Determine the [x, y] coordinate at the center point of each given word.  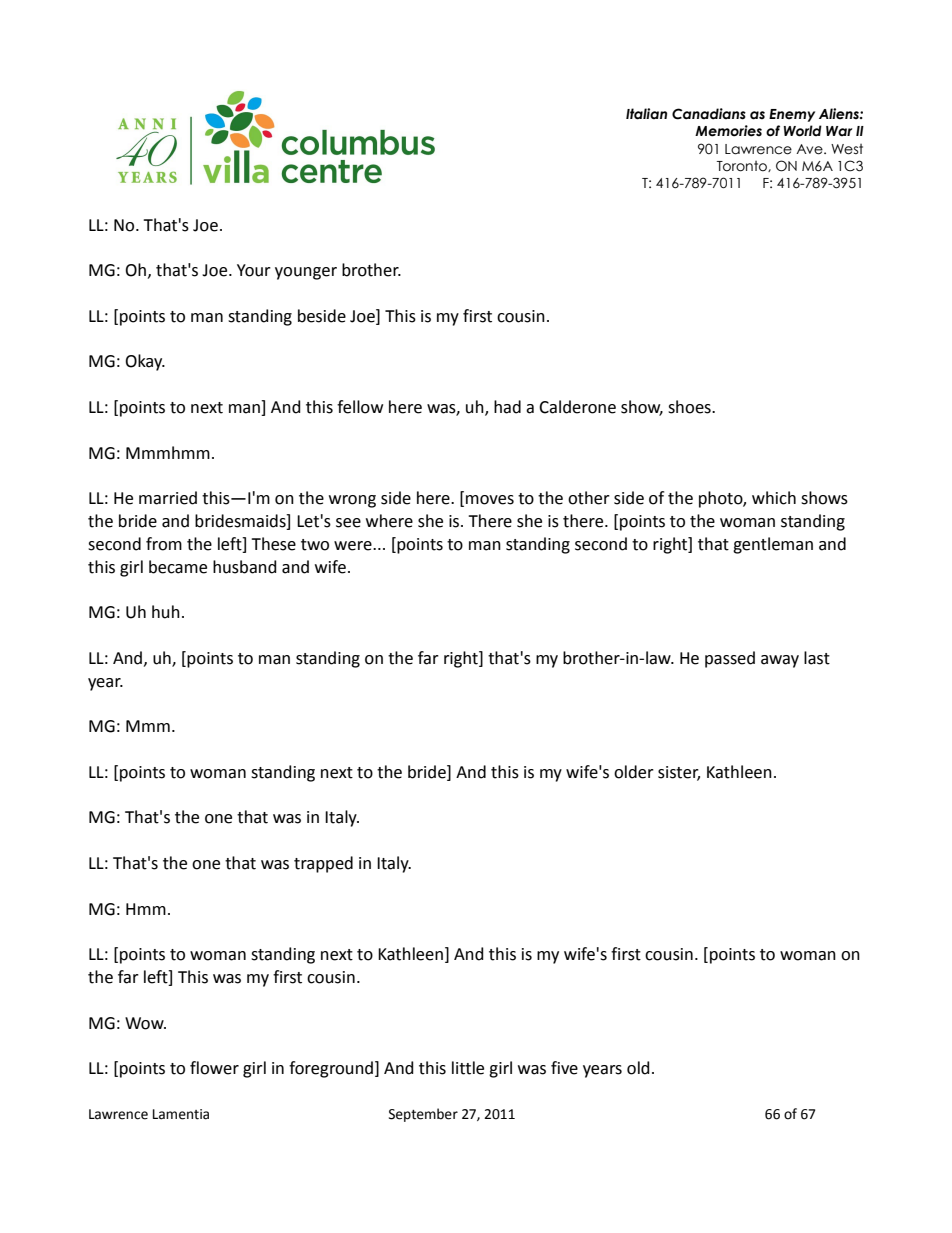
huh [166, 612]
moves [490, 500]
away [780, 661]
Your [254, 270]
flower [214, 1068]
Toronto [743, 166]
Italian [646, 114]
